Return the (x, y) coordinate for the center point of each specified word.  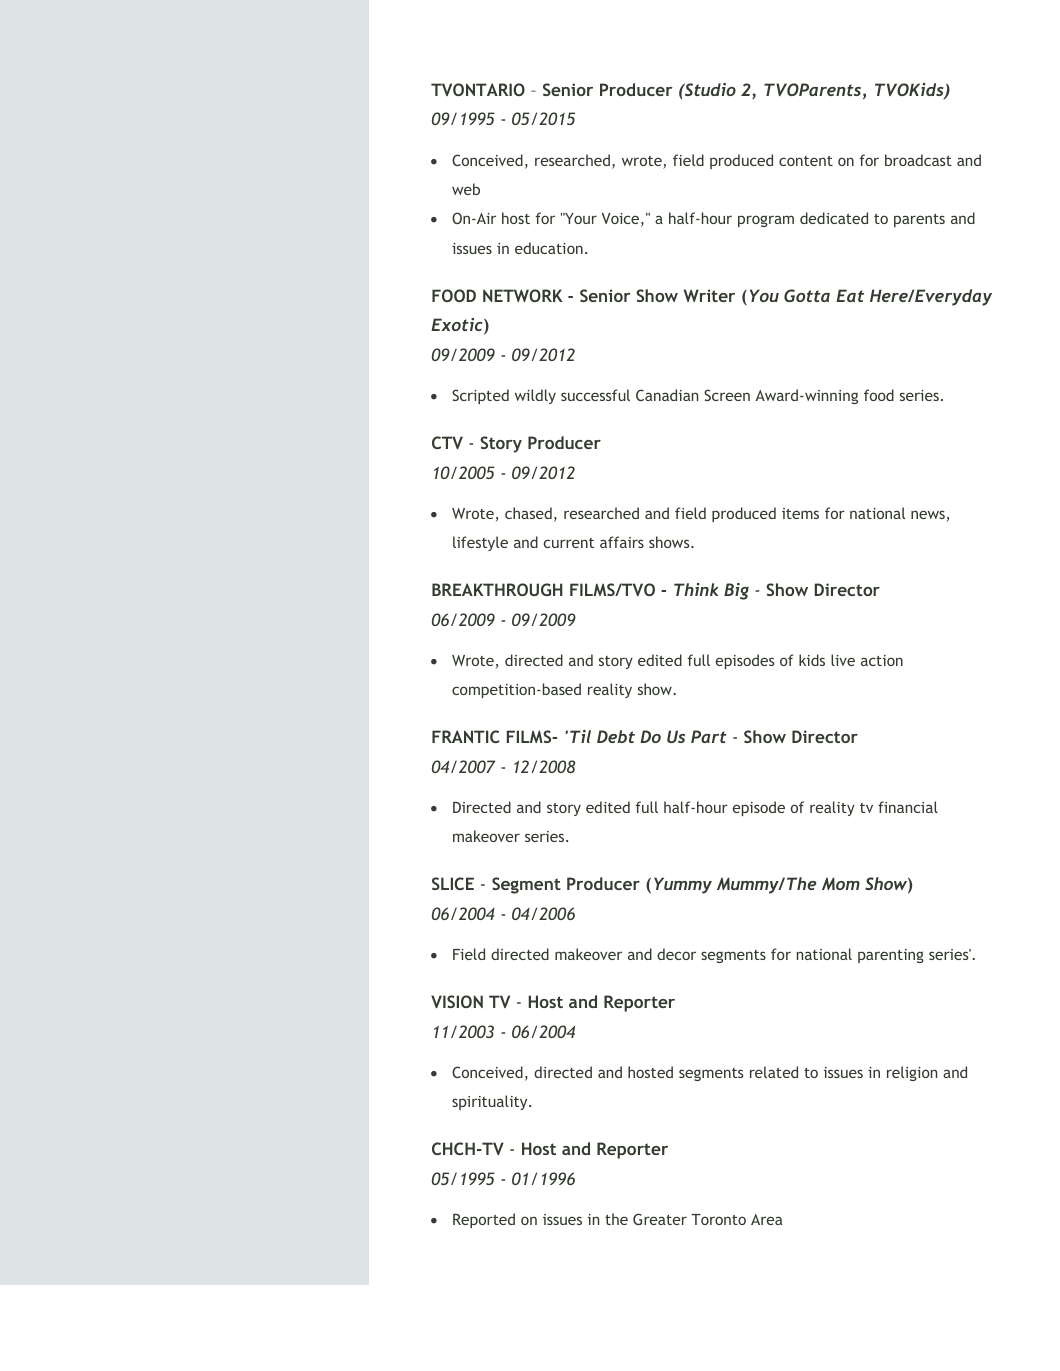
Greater (660, 1219)
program (766, 221)
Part (709, 736)
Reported (484, 1220)
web (466, 189)
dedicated (834, 218)
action (882, 660)
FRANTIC (466, 736)
